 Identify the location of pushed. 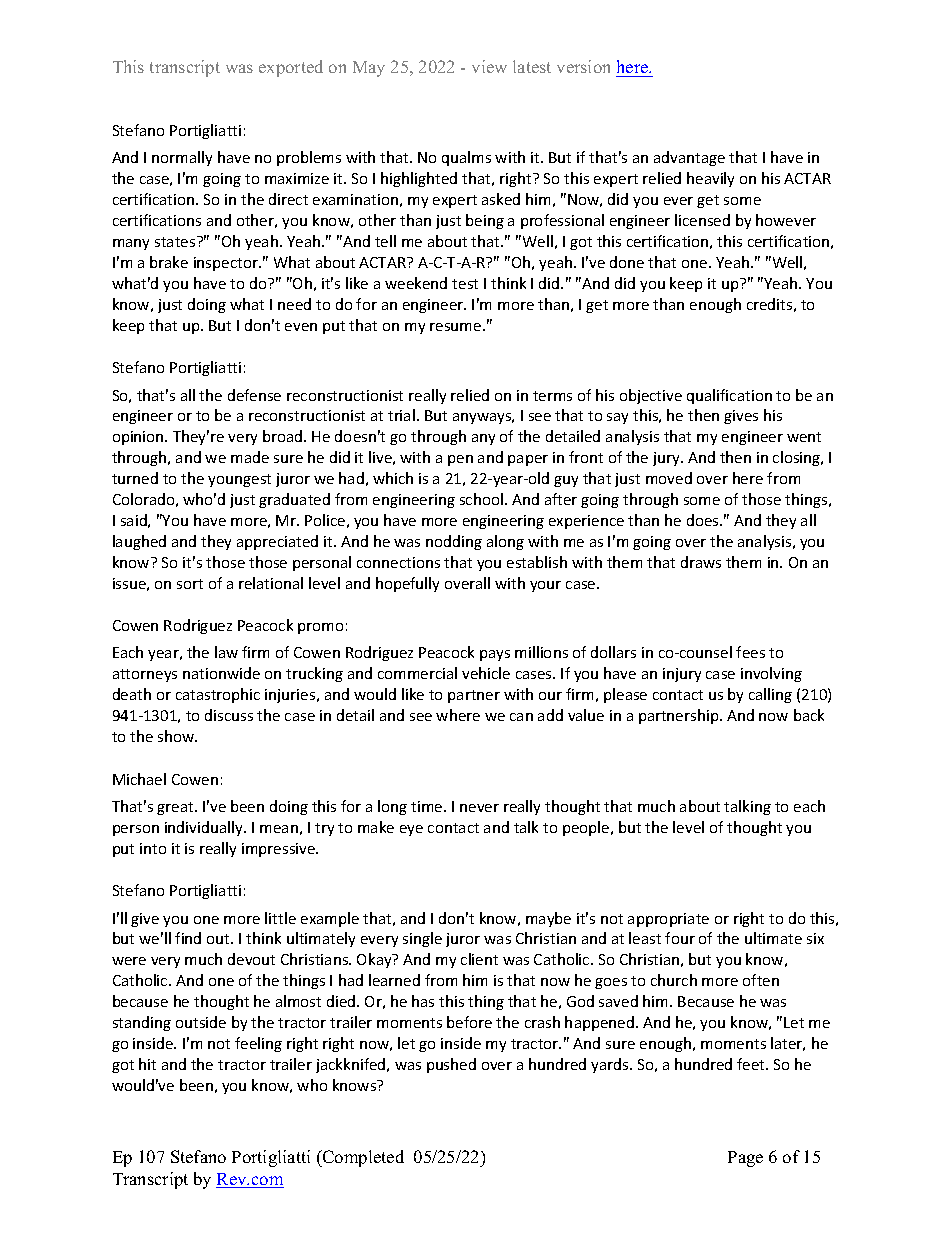
(451, 1065).
